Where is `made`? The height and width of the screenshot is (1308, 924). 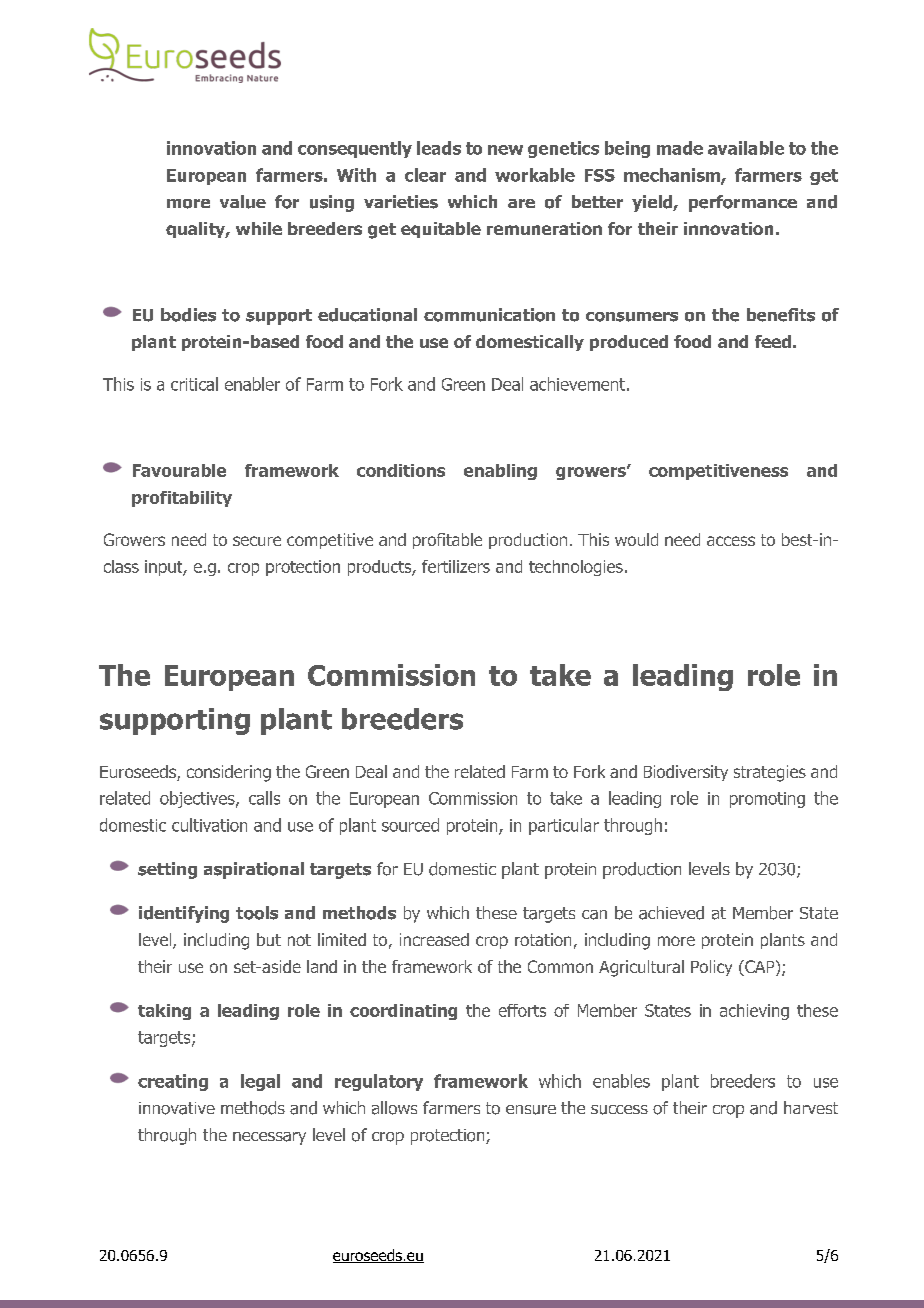 made is located at coordinates (680, 148).
